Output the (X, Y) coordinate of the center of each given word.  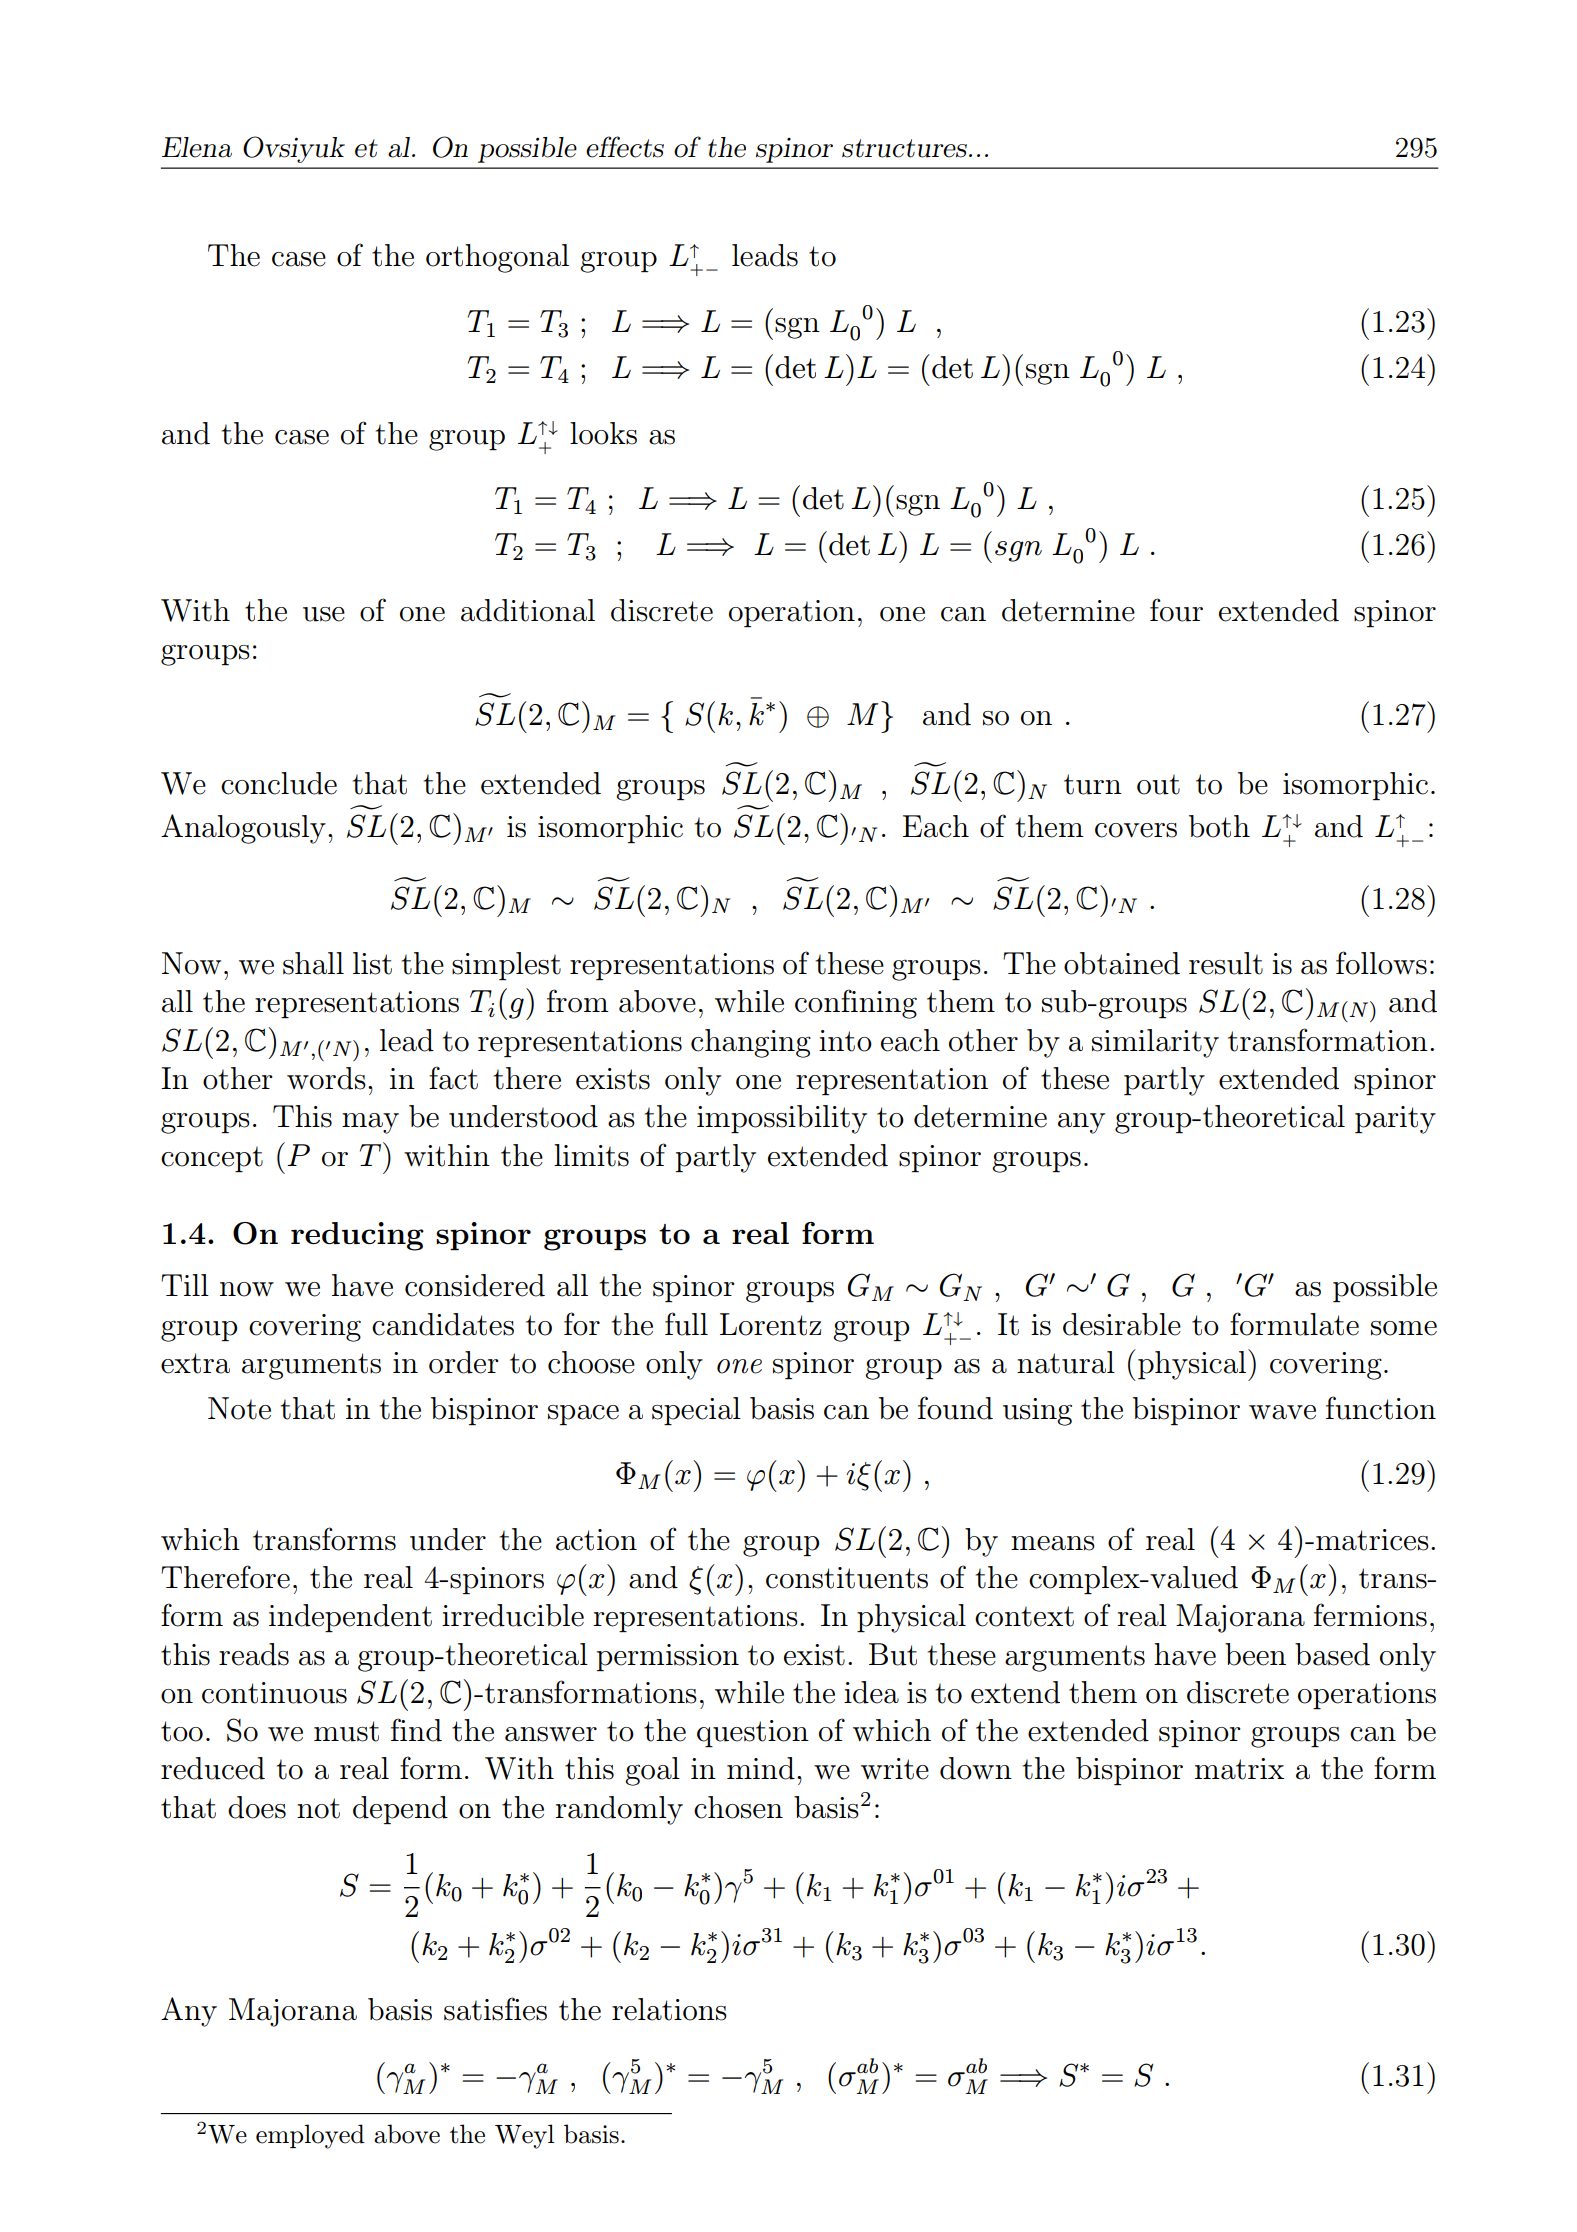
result (1226, 963)
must (346, 1731)
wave (1282, 1412)
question (753, 1733)
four (1176, 610)
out (1158, 784)
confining (856, 1004)
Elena (197, 147)
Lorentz (770, 1324)
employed (310, 2136)
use (324, 614)
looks (603, 433)
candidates (443, 1324)
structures (904, 148)
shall (313, 963)
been (1255, 1654)
